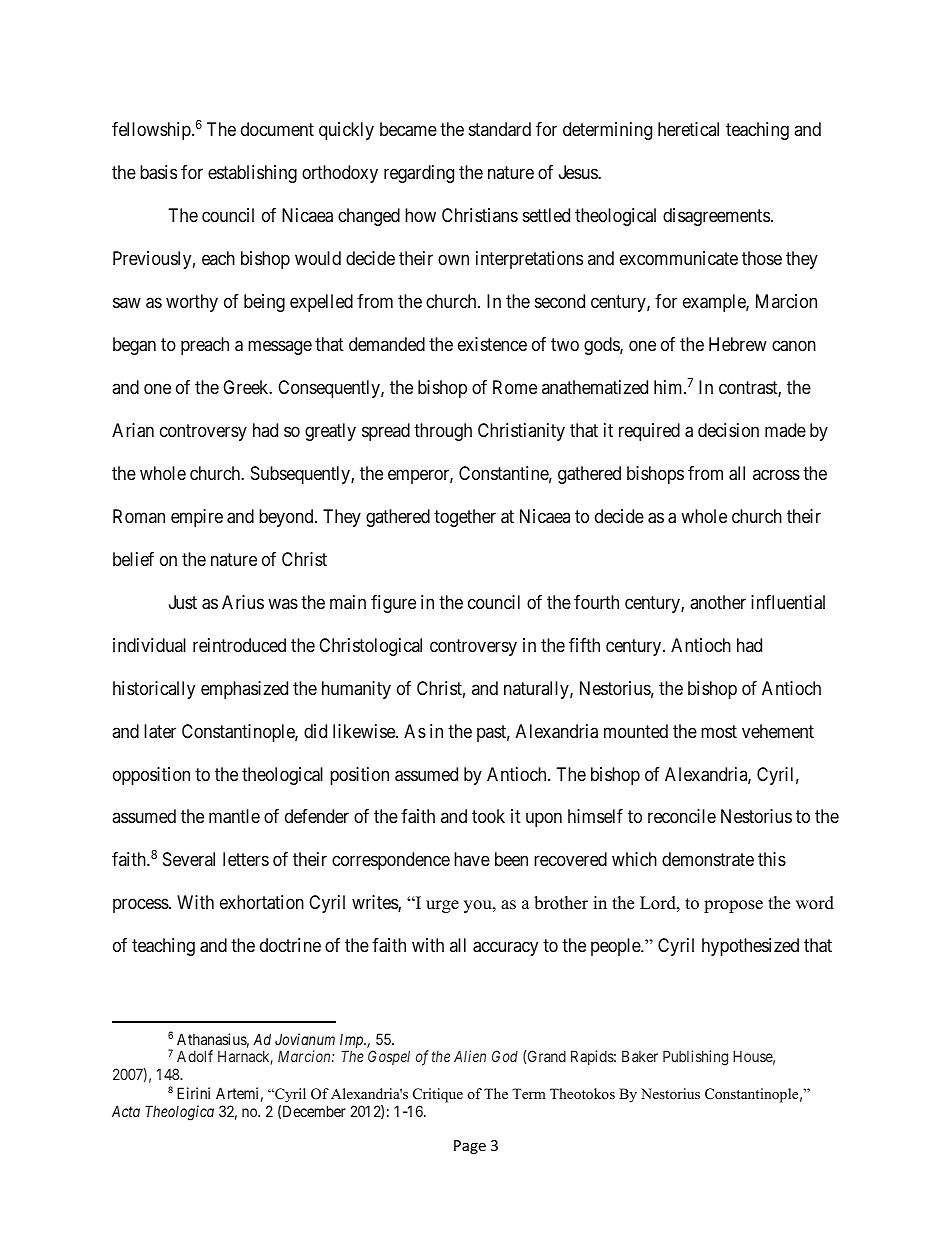 This screenshot has width=952, height=1233. Describe the element at coordinates (718, 602) in the screenshot. I see `another` at that location.
